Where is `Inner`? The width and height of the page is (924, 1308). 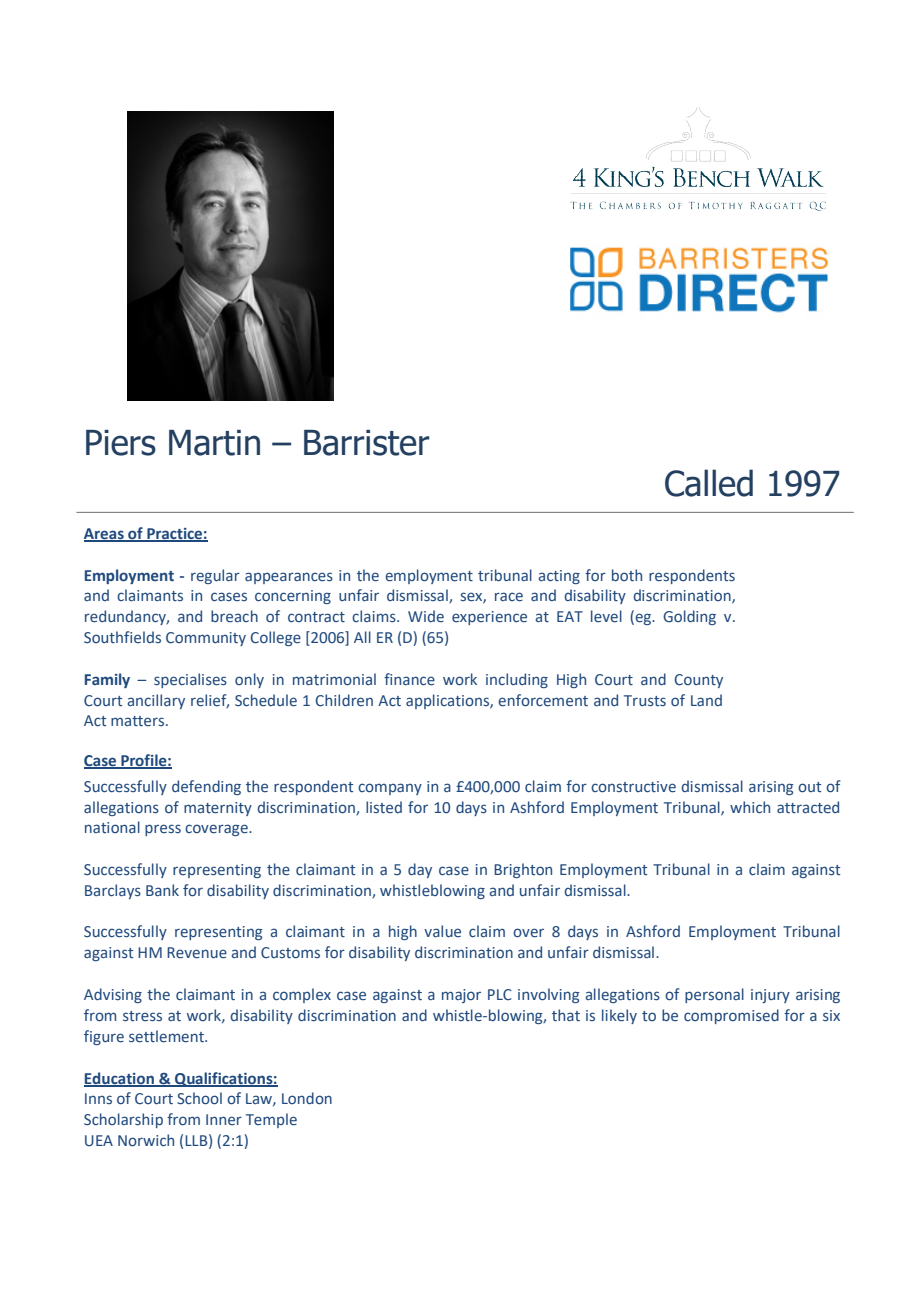
Inner is located at coordinates (224, 1119).
